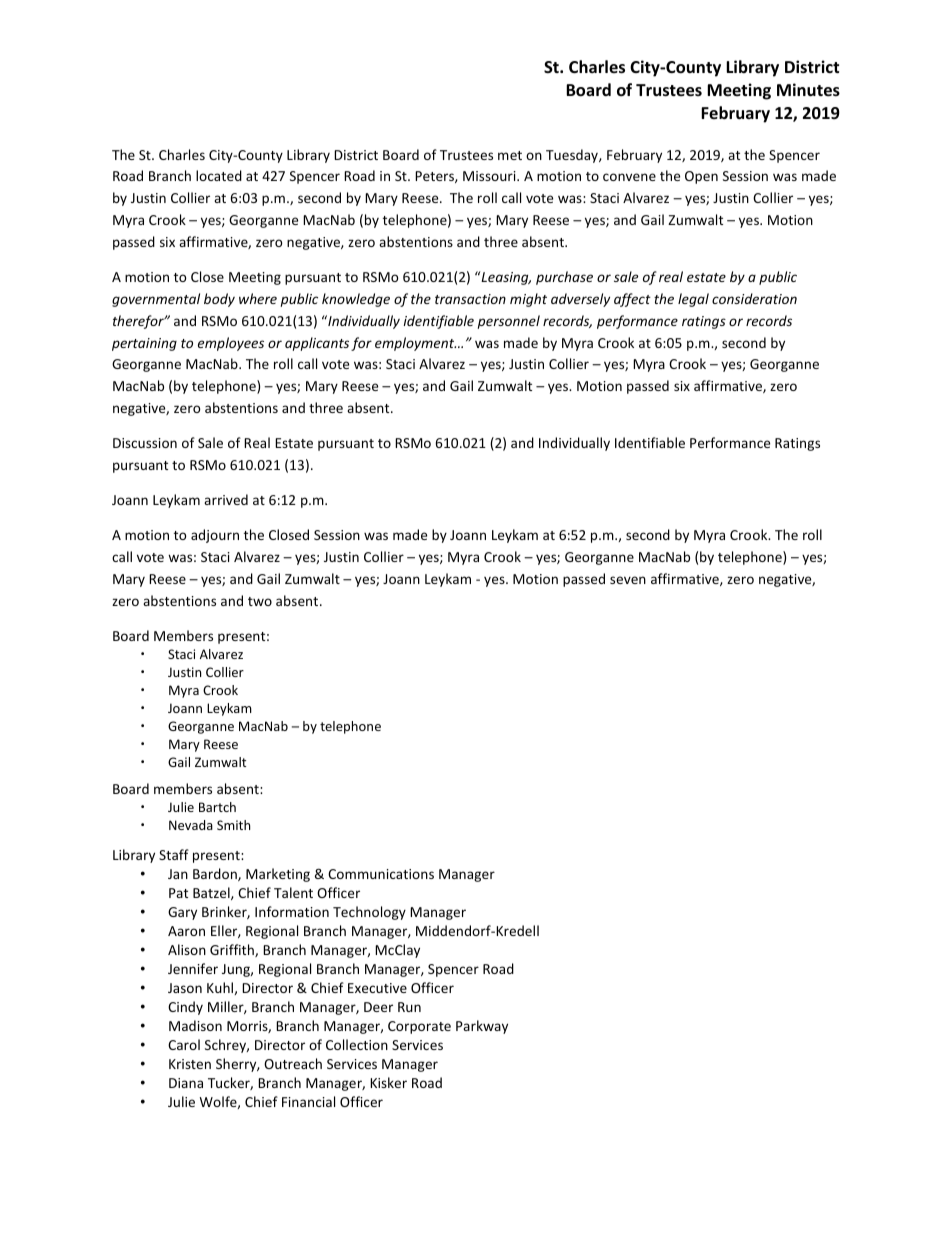  I want to click on located, so click(219, 175).
